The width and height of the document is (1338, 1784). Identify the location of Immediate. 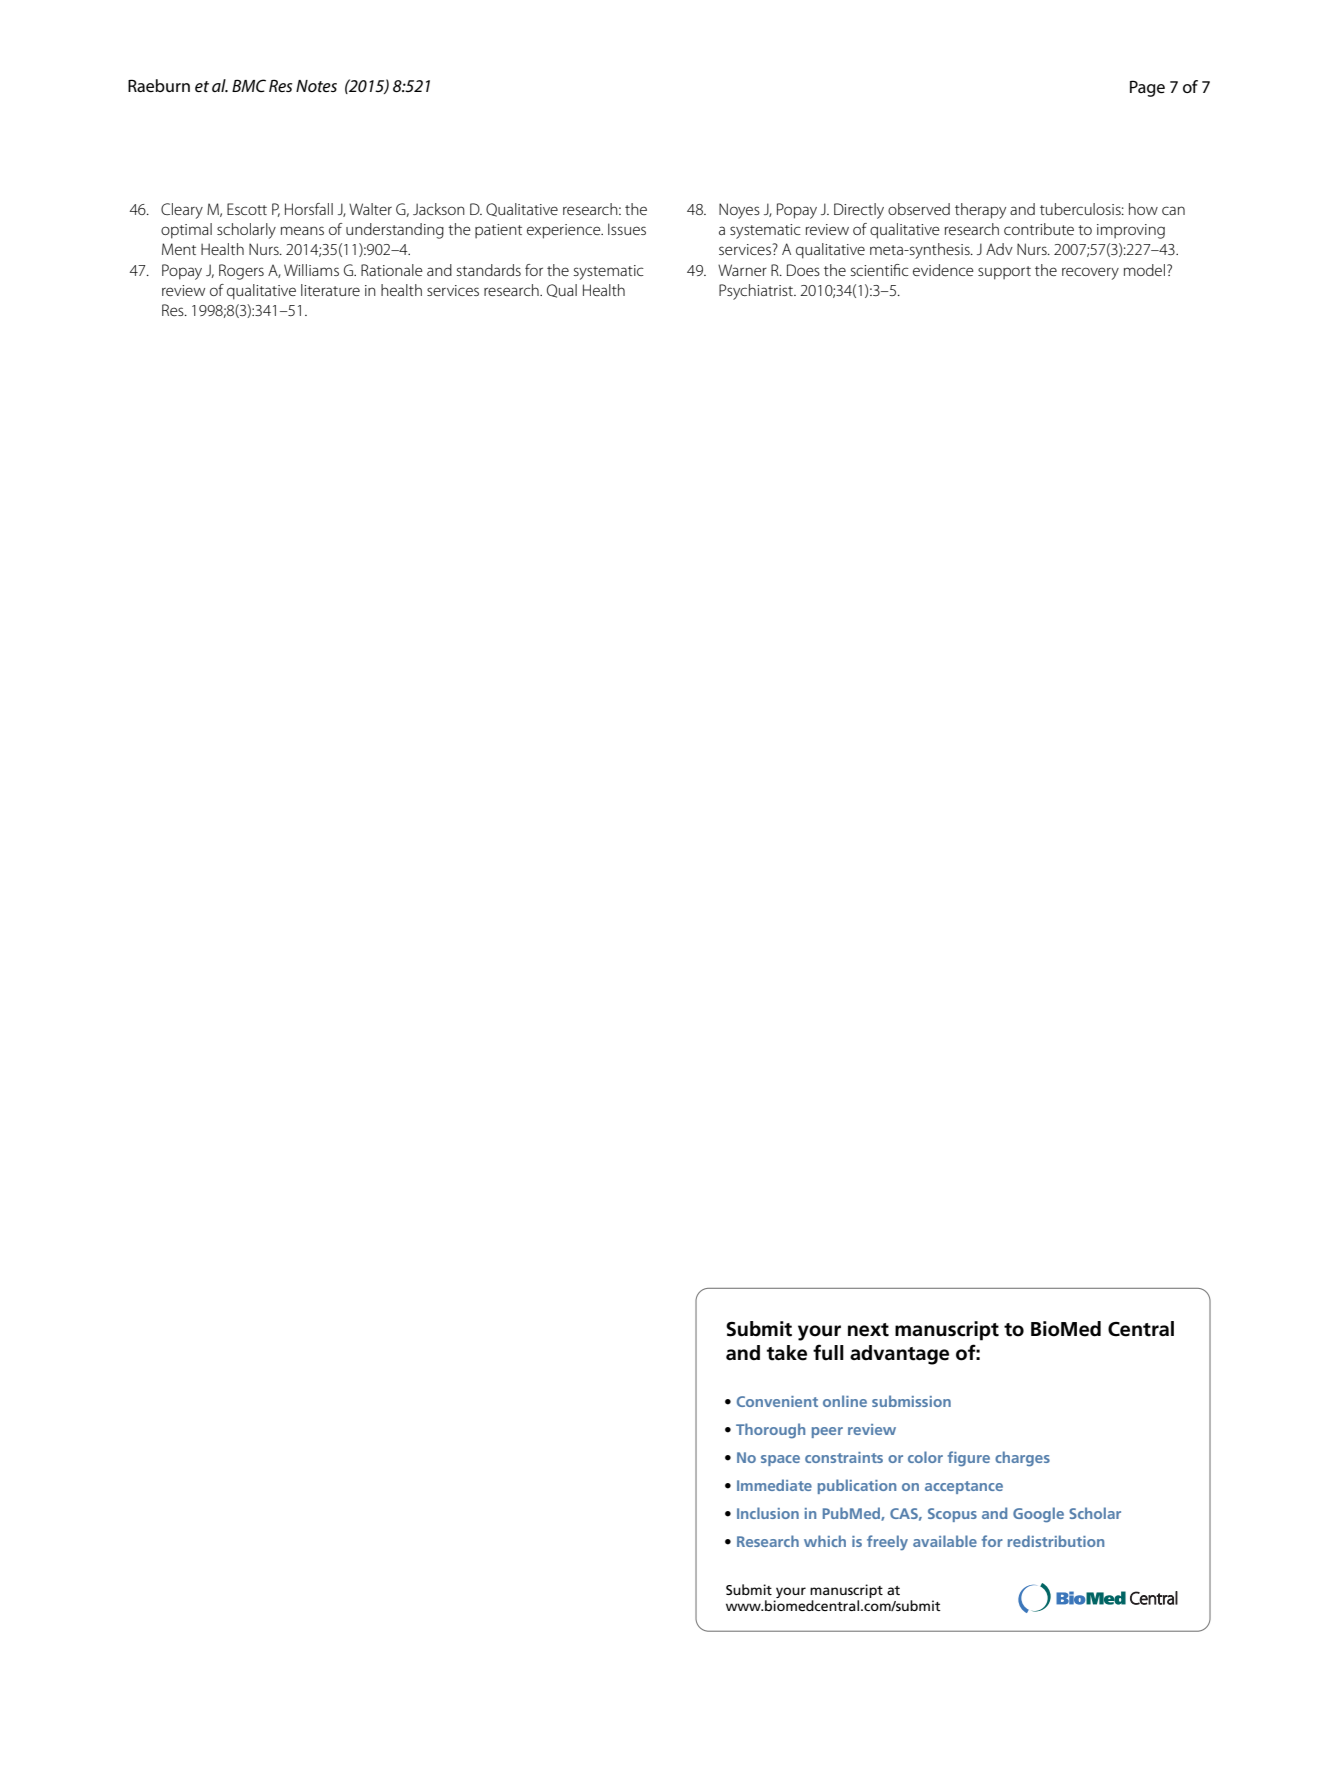
(774, 1485).
